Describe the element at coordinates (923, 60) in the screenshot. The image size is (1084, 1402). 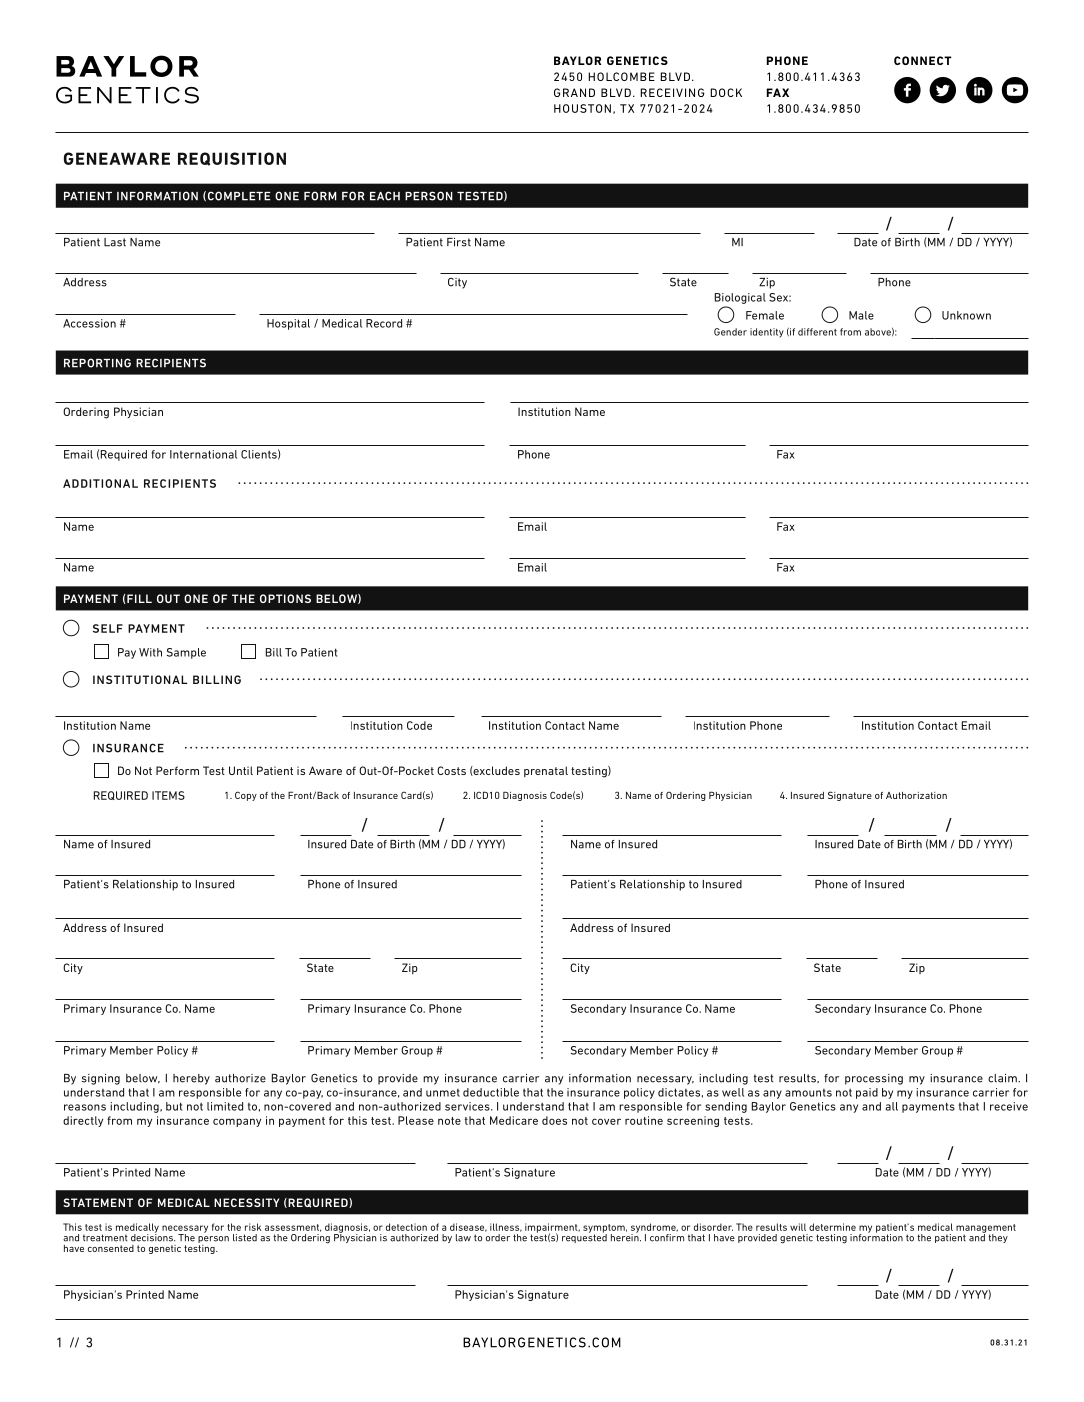
I see `CONNECT` at that location.
